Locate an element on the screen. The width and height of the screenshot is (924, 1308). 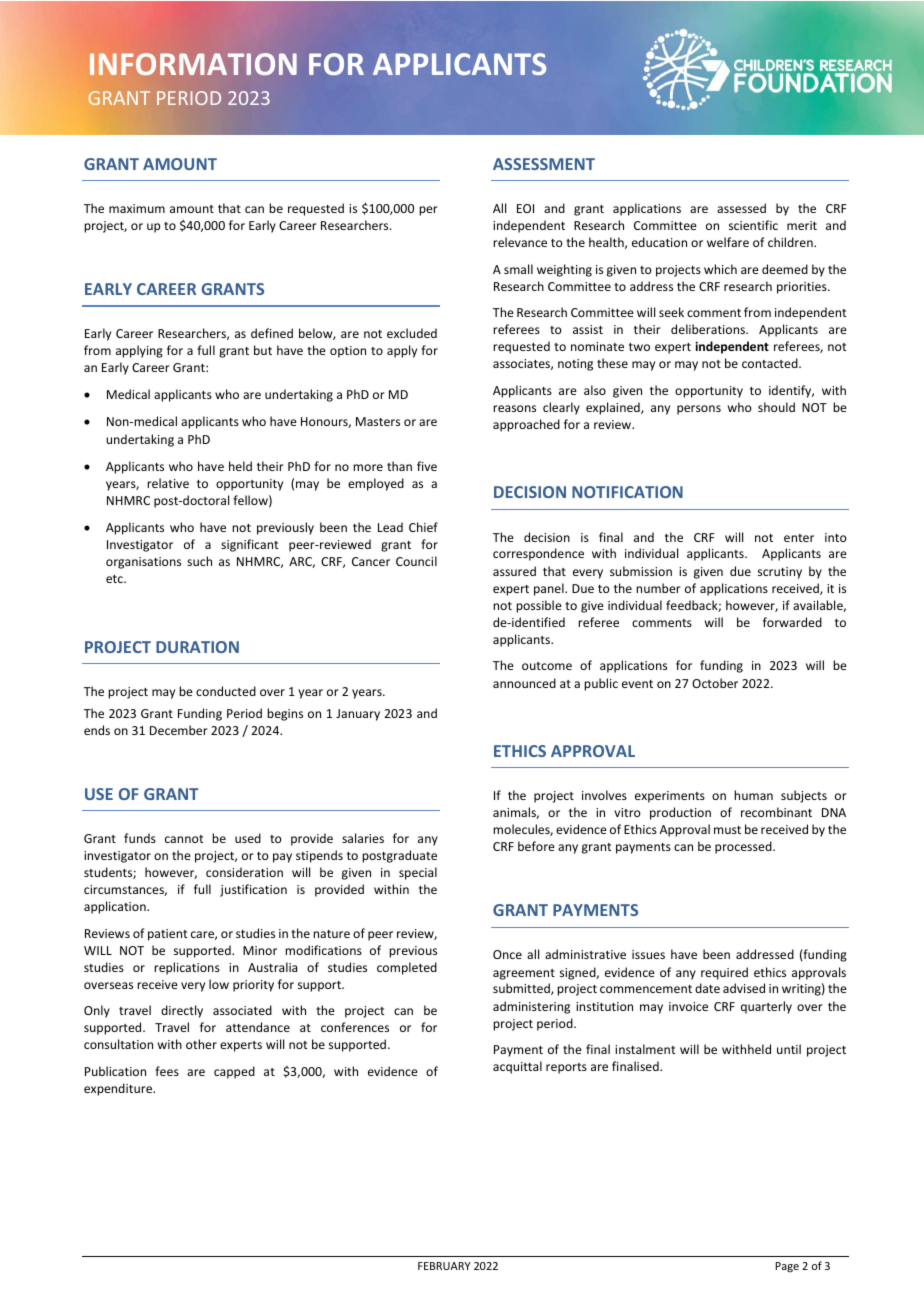
announced is located at coordinates (524, 683).
